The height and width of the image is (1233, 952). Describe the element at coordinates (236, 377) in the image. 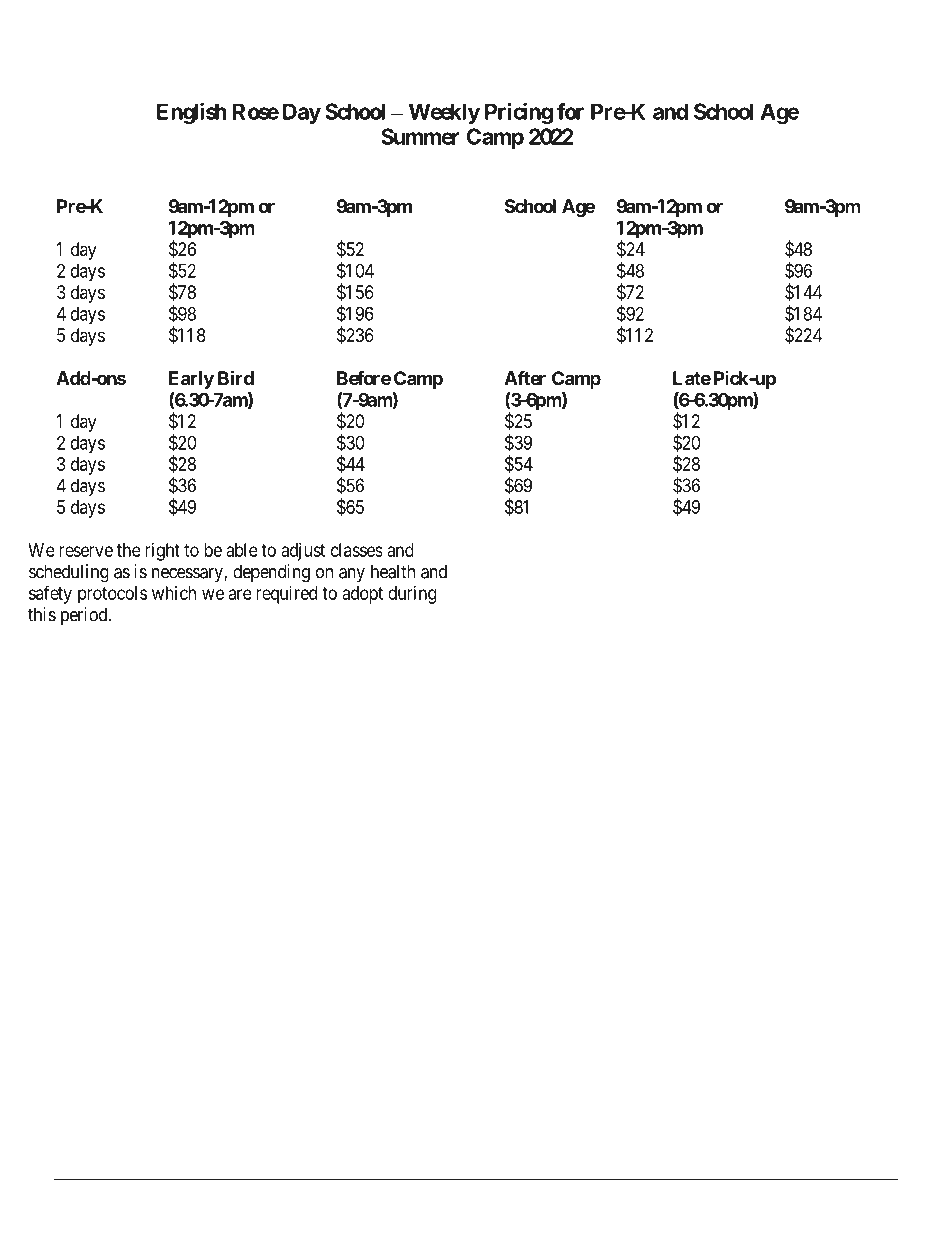

I see `Bird` at that location.
